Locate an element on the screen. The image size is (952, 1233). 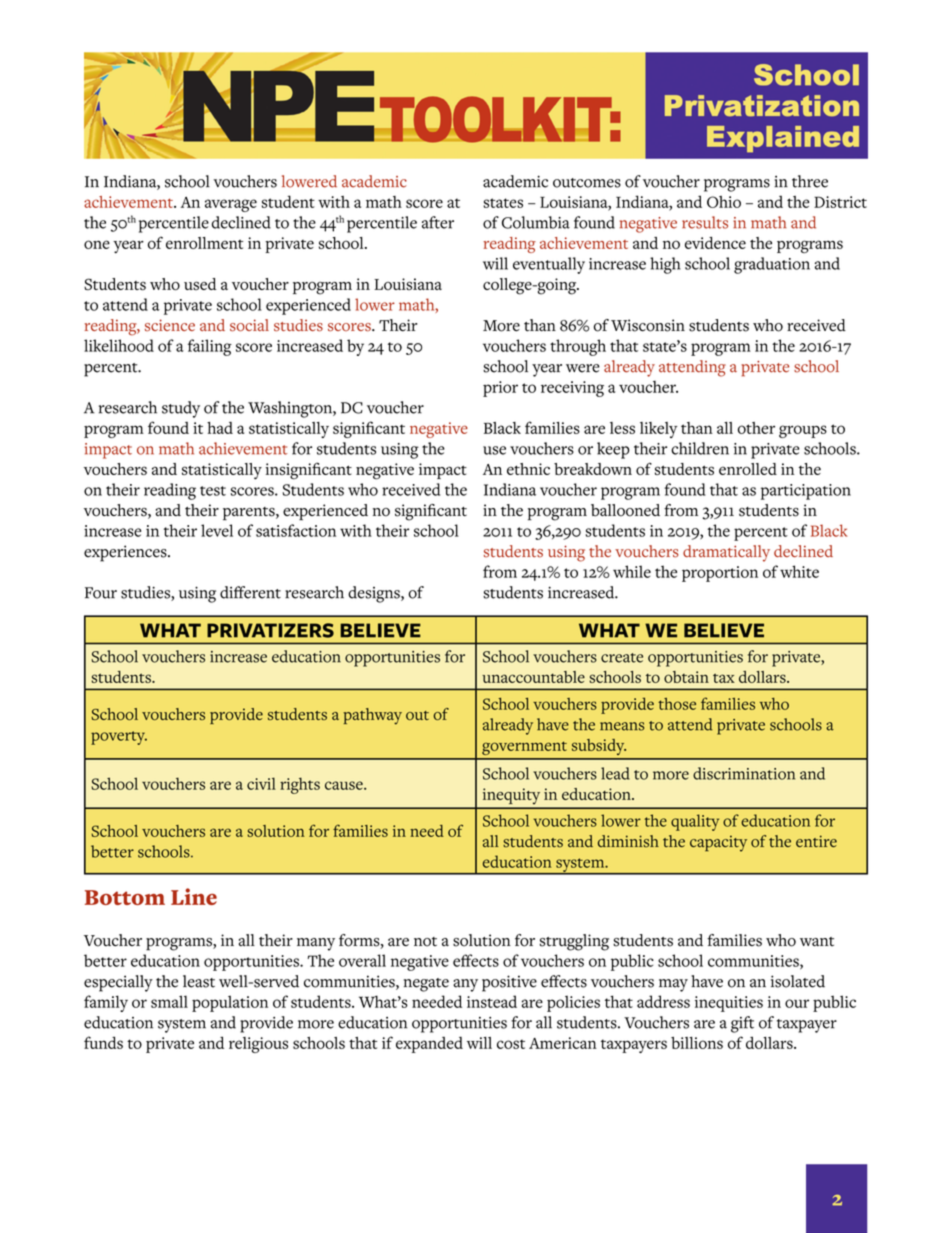
different is located at coordinates (250, 592).
